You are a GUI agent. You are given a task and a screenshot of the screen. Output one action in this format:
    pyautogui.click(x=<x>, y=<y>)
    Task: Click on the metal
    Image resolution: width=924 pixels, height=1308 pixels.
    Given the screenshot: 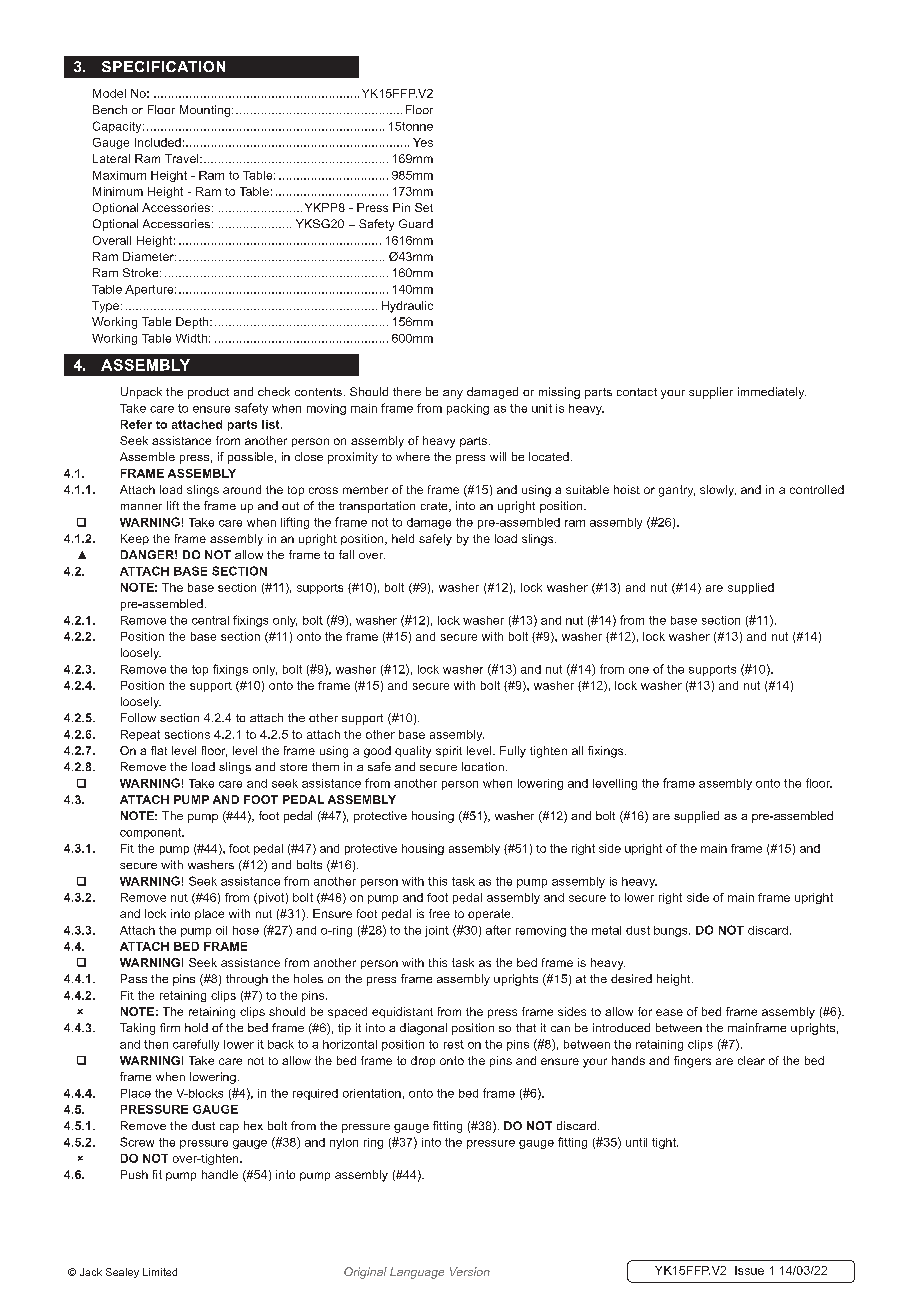 What is the action you would take?
    pyautogui.click(x=606, y=930)
